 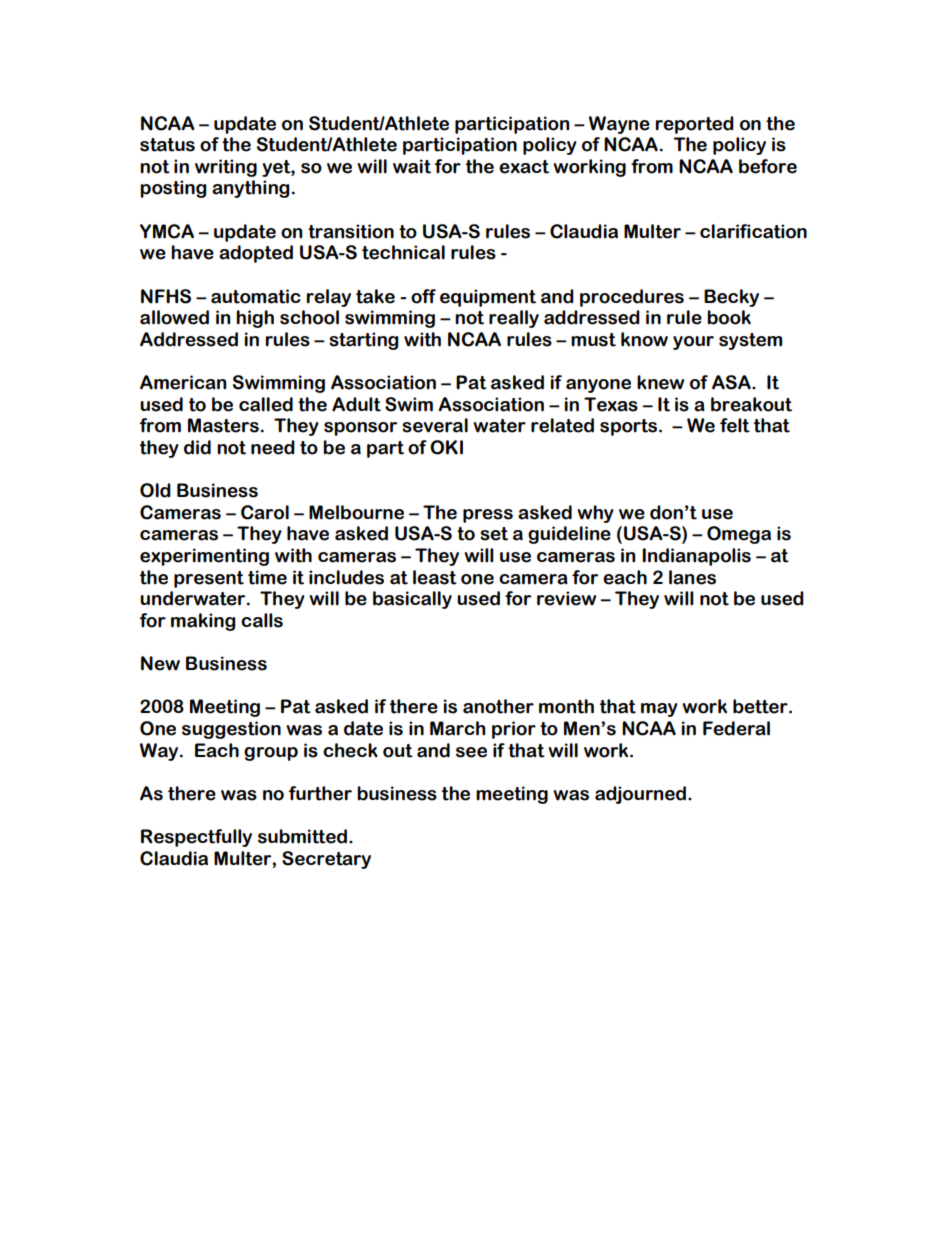 What do you see at coordinates (695, 125) in the document?
I see `reported` at bounding box center [695, 125].
